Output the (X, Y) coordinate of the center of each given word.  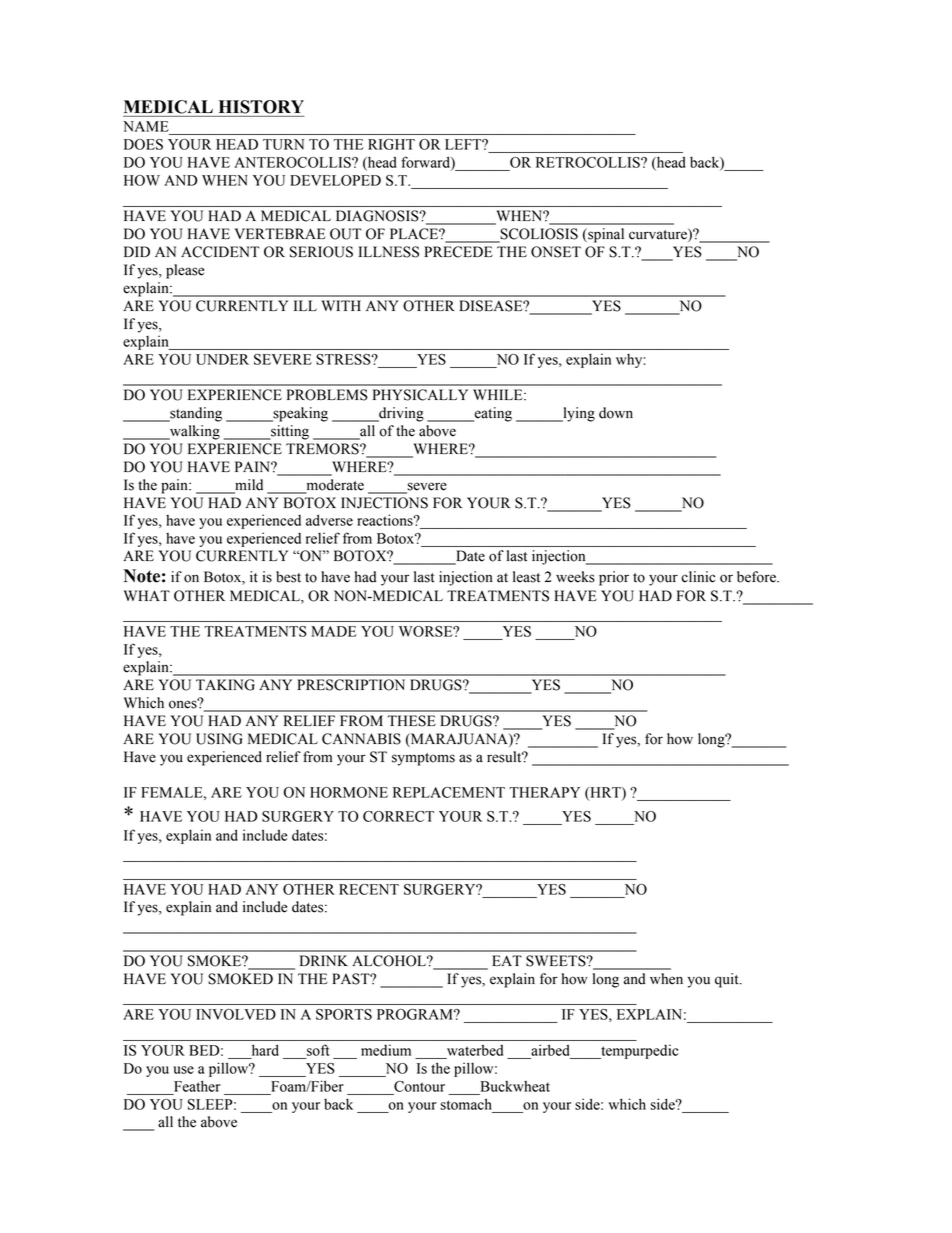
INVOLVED (236, 1014)
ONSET (556, 252)
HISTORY (261, 107)
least (526, 577)
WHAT (147, 595)
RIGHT (391, 144)
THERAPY (544, 792)
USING (219, 739)
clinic (698, 577)
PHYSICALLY (420, 395)
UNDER (222, 359)
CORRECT (398, 816)
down (616, 413)
